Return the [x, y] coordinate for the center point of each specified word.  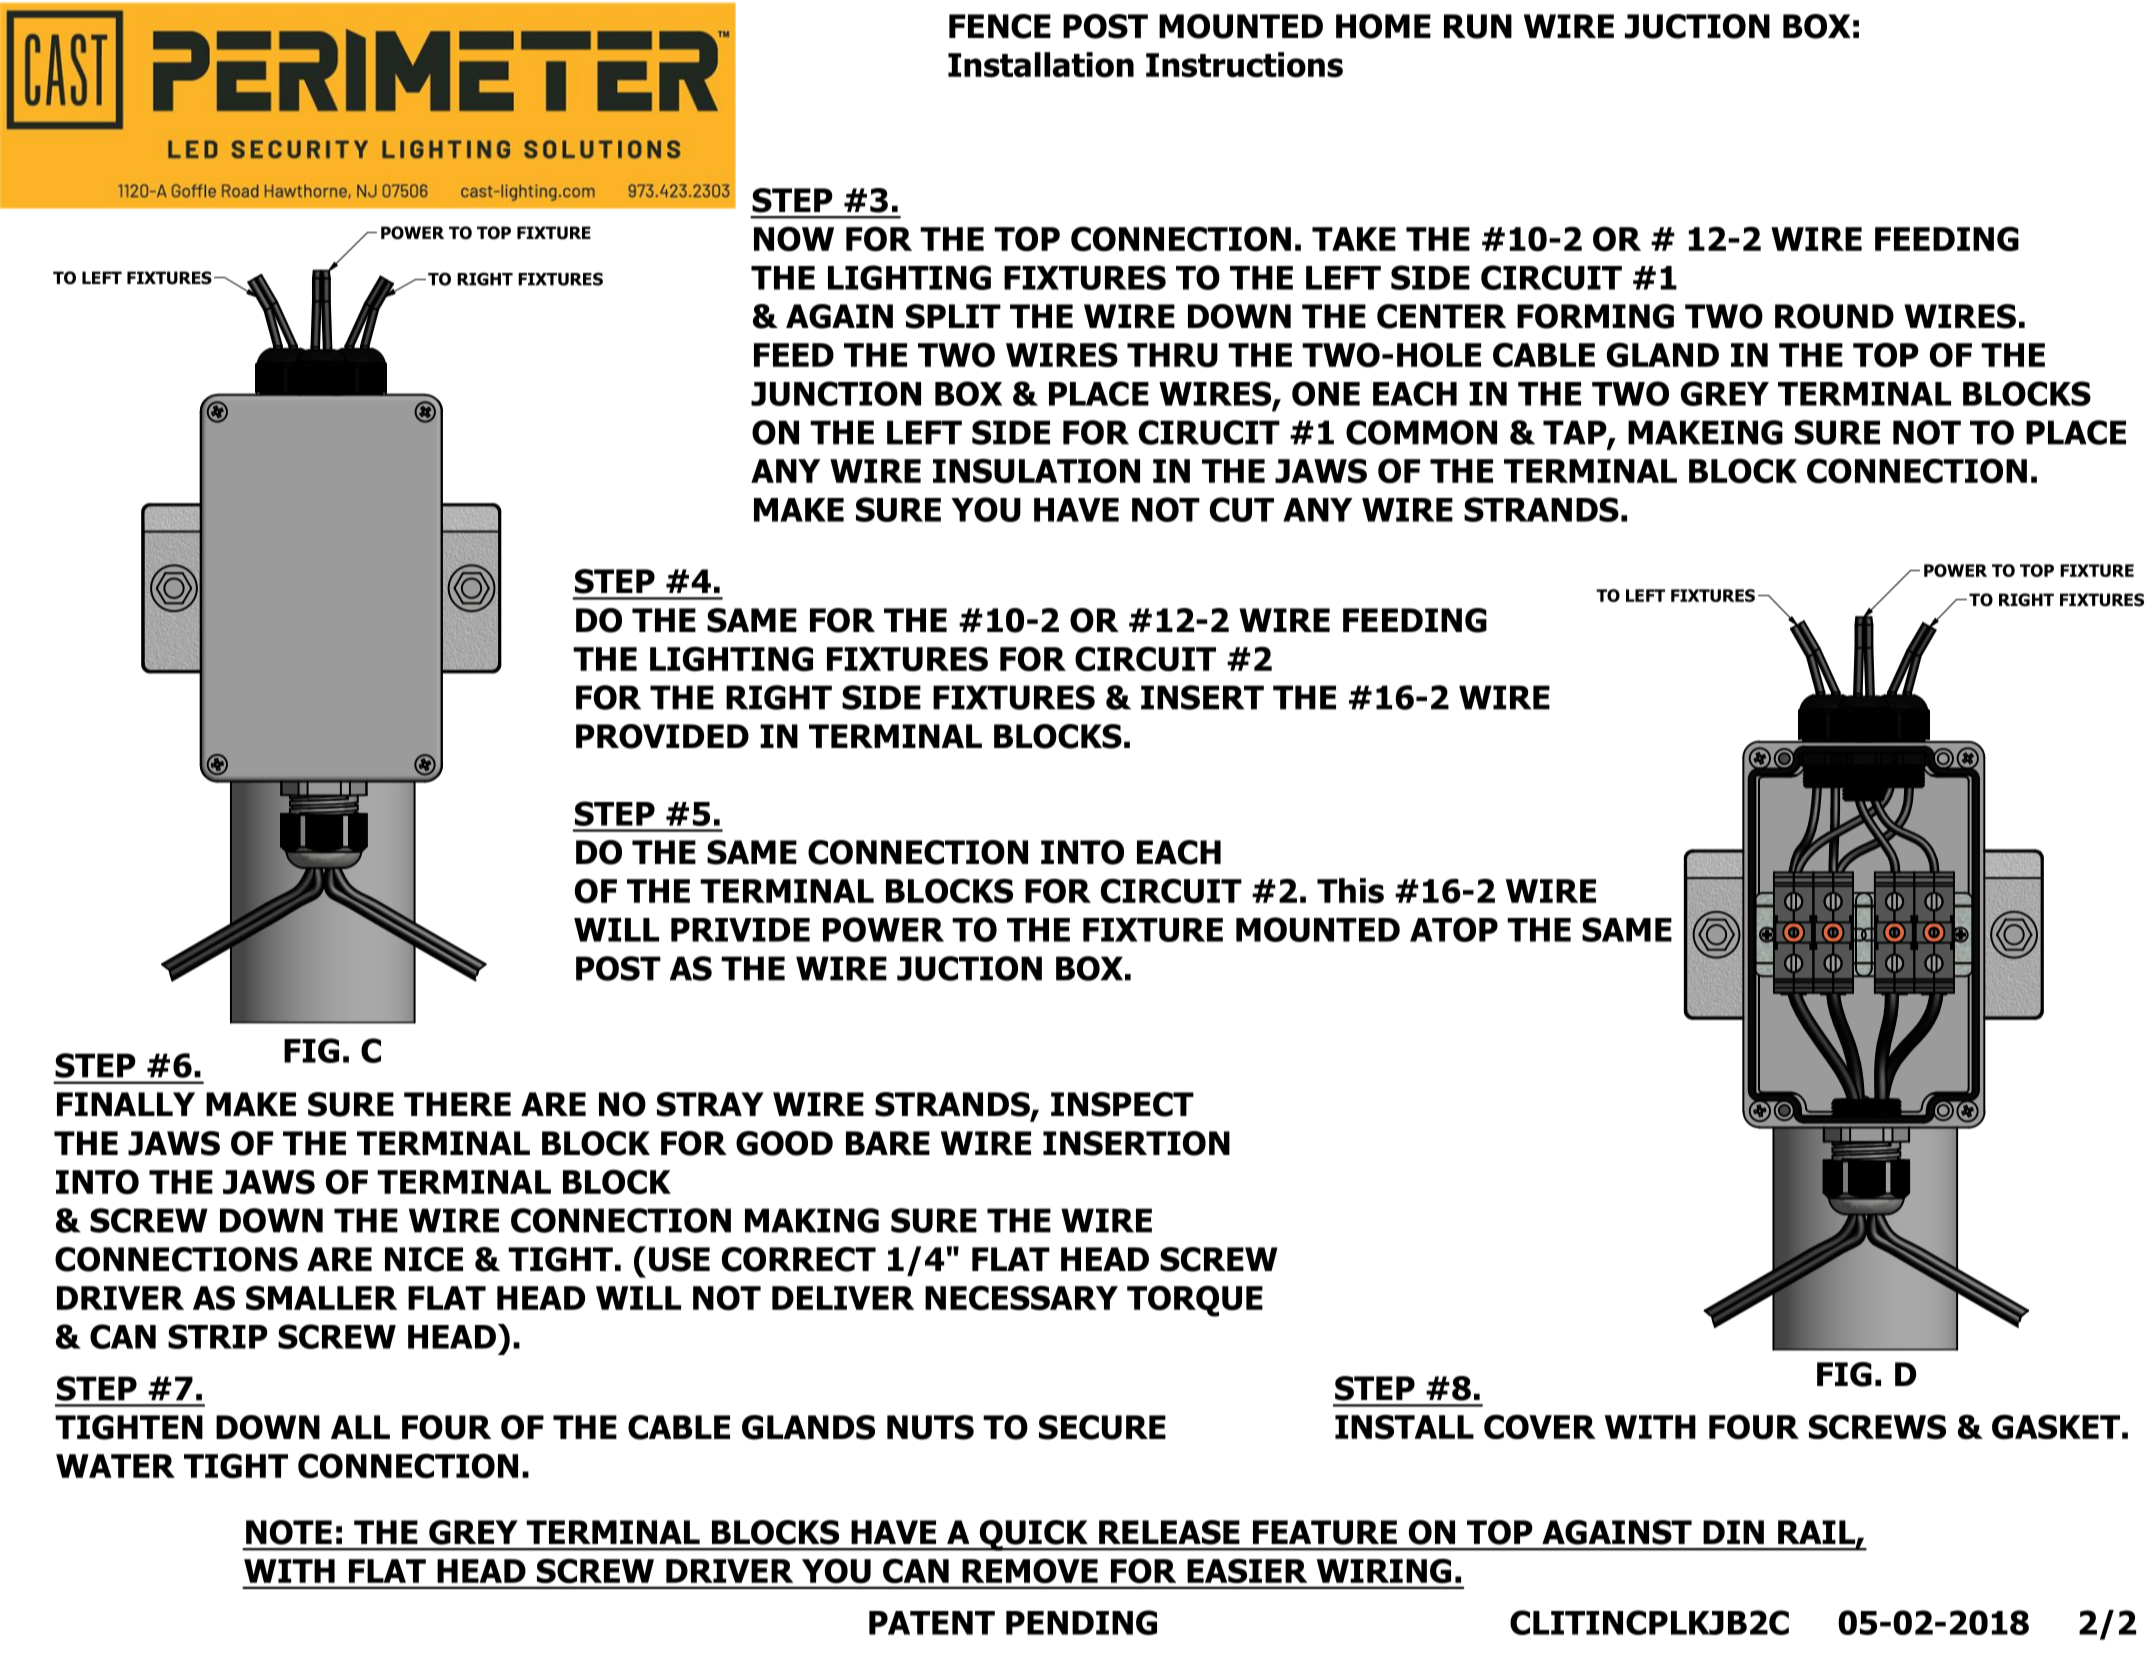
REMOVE [1030, 1571]
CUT [1242, 509]
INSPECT [1122, 1104]
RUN [1478, 26]
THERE [457, 1104]
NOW [794, 239]
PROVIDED [662, 736]
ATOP [1454, 929]
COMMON [1421, 432]
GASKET [2056, 1427]
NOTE [289, 1532]
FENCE [1000, 26]
